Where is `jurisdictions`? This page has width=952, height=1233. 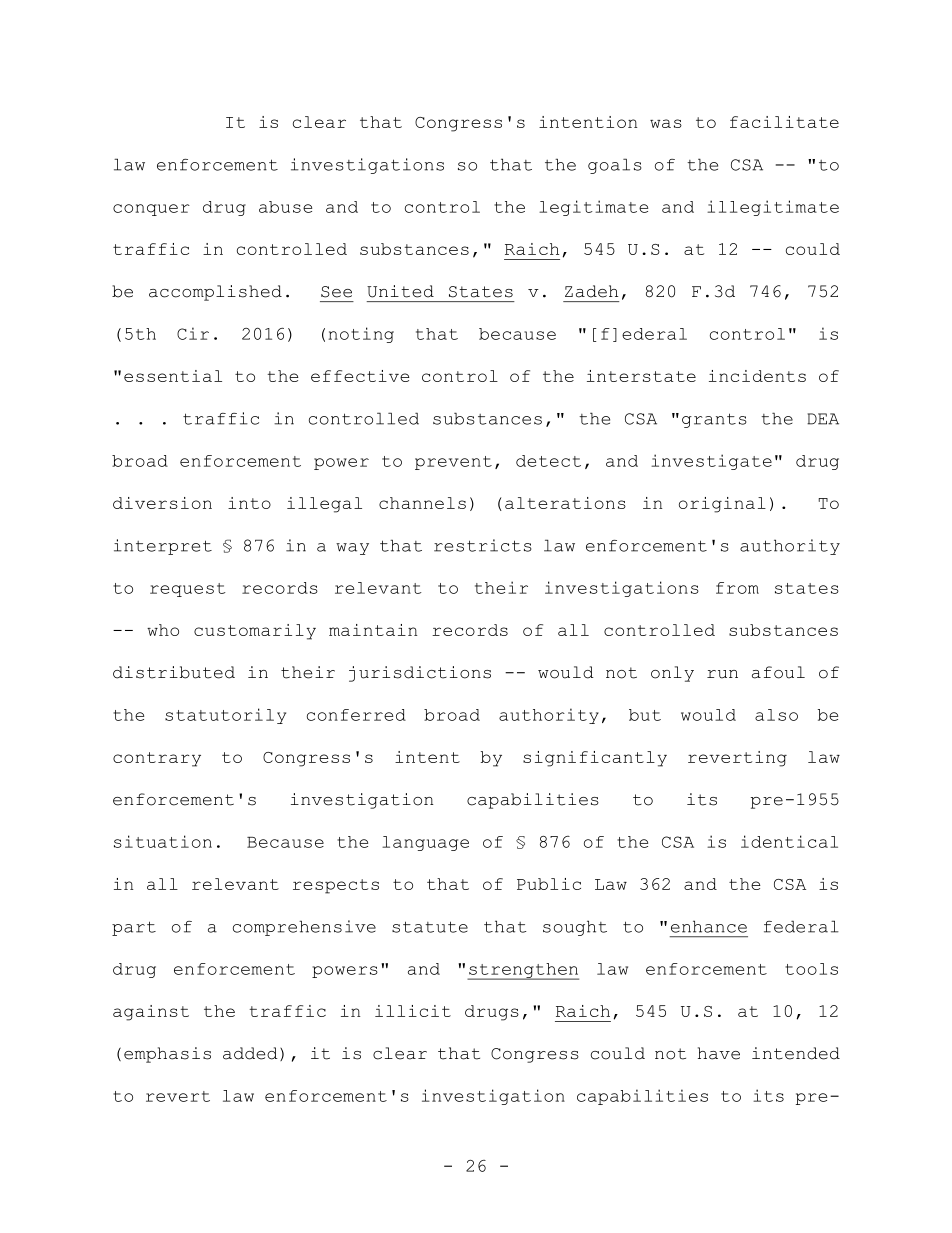
jurisdictions is located at coordinates (420, 674).
